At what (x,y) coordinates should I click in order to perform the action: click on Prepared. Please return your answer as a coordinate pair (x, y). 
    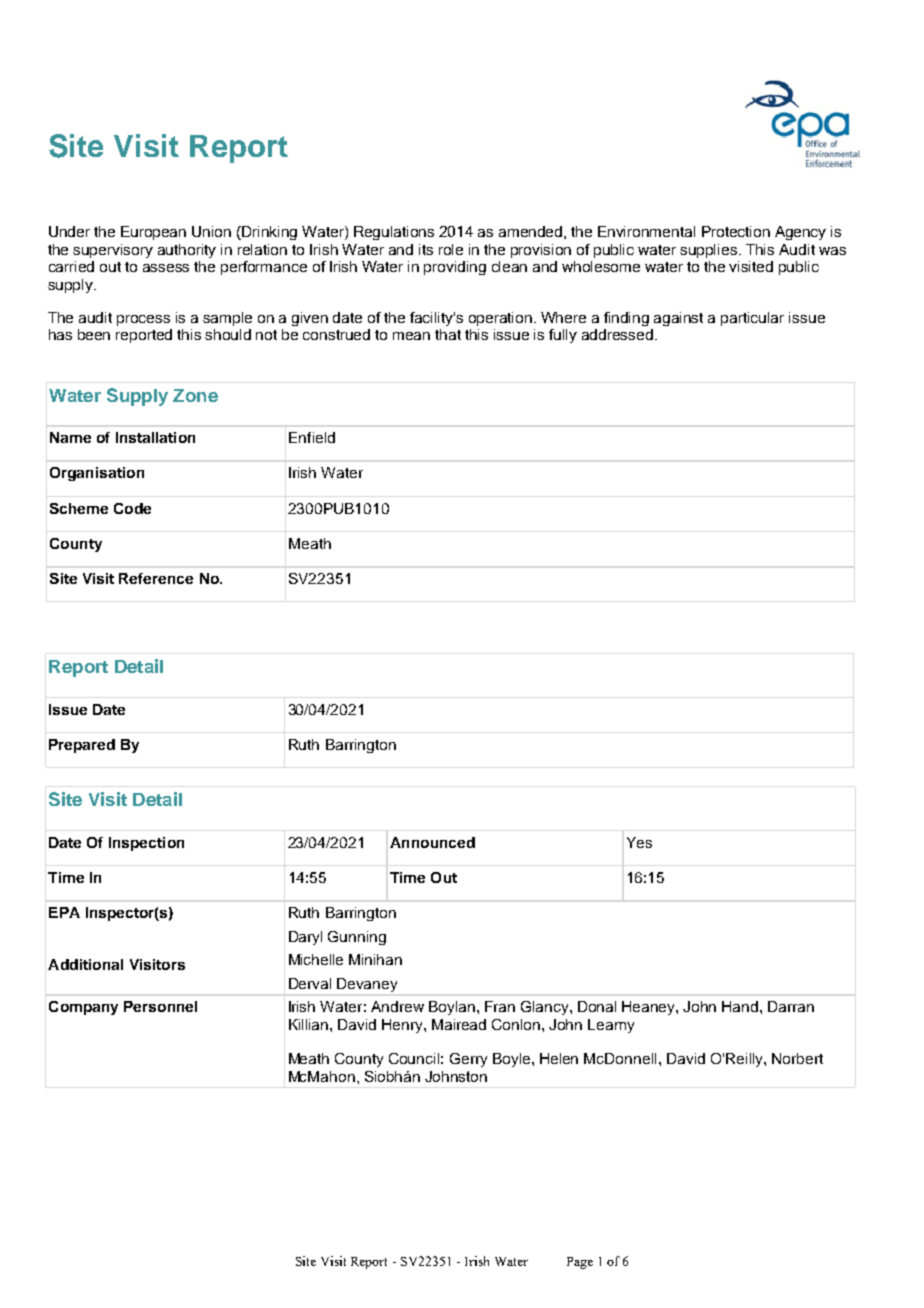
    Looking at the image, I should click on (82, 746).
